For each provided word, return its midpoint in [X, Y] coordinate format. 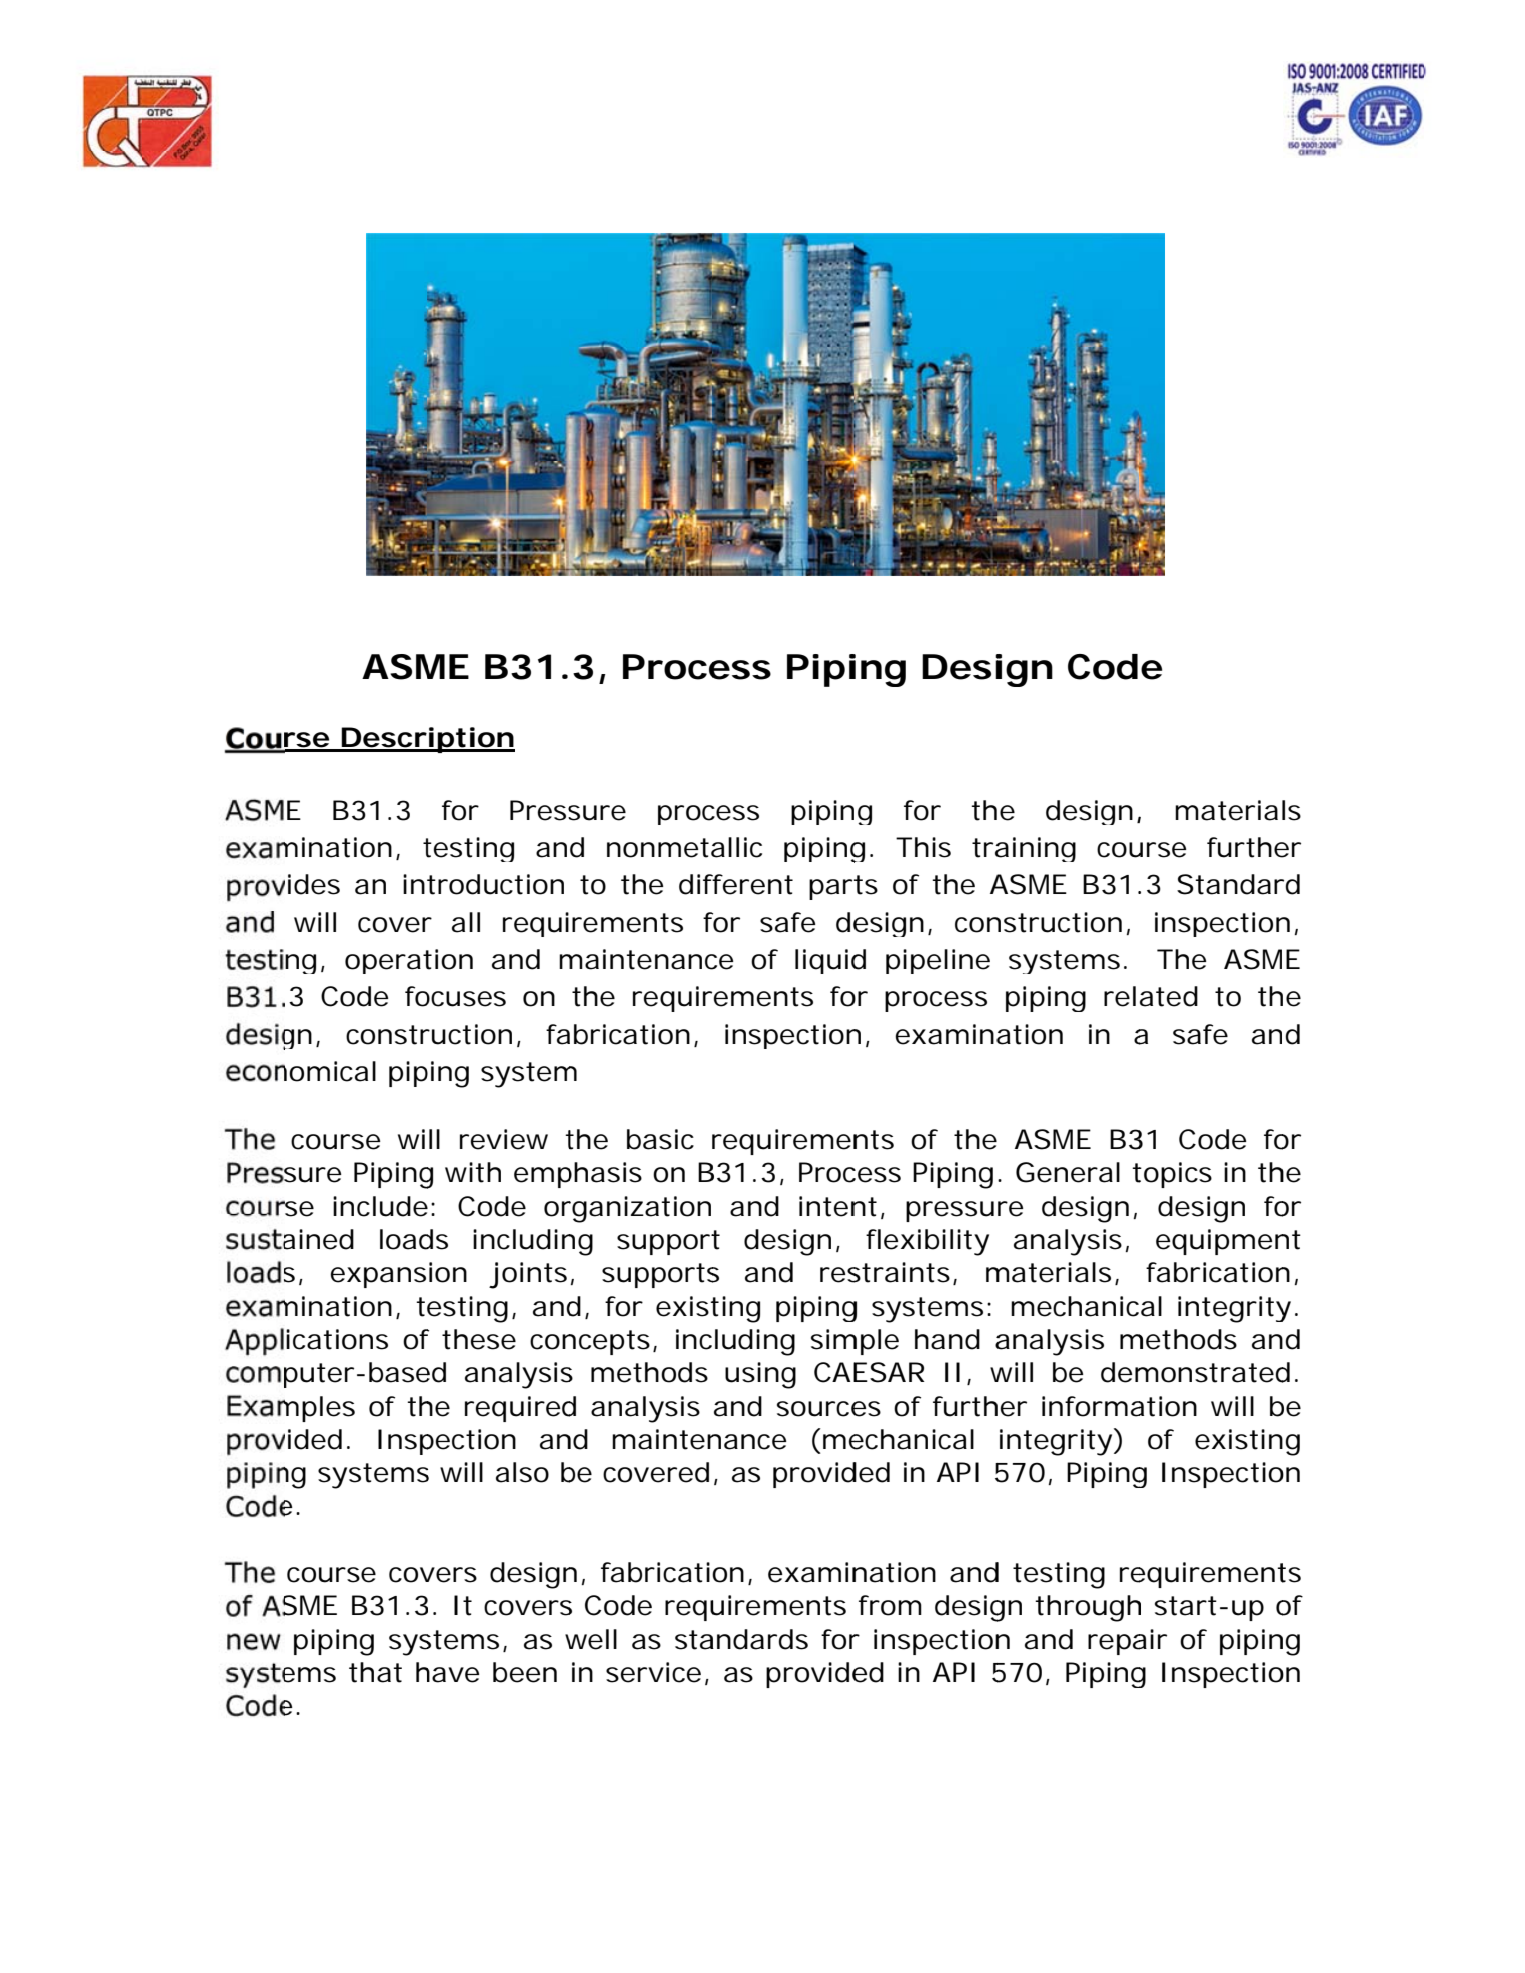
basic [660, 1139]
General [1068, 1172]
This [923, 847]
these [479, 1339]
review [504, 1139]
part [836, 887]
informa [1093, 1406]
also [522, 1472]
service [653, 1672]
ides [314, 884]
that [375, 1672]
